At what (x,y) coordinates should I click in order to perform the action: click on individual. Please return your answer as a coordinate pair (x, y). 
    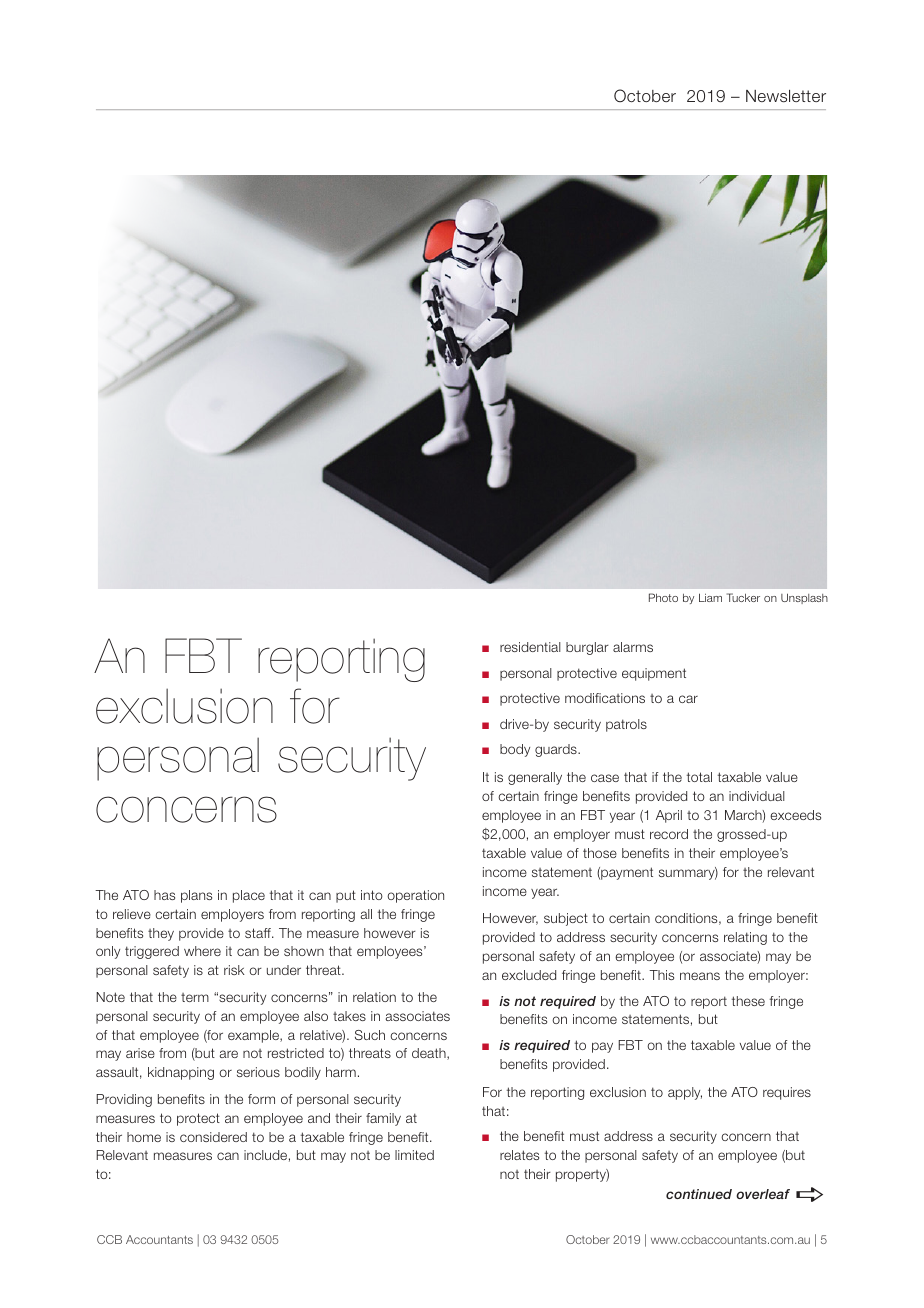
    Looking at the image, I should click on (757, 796).
